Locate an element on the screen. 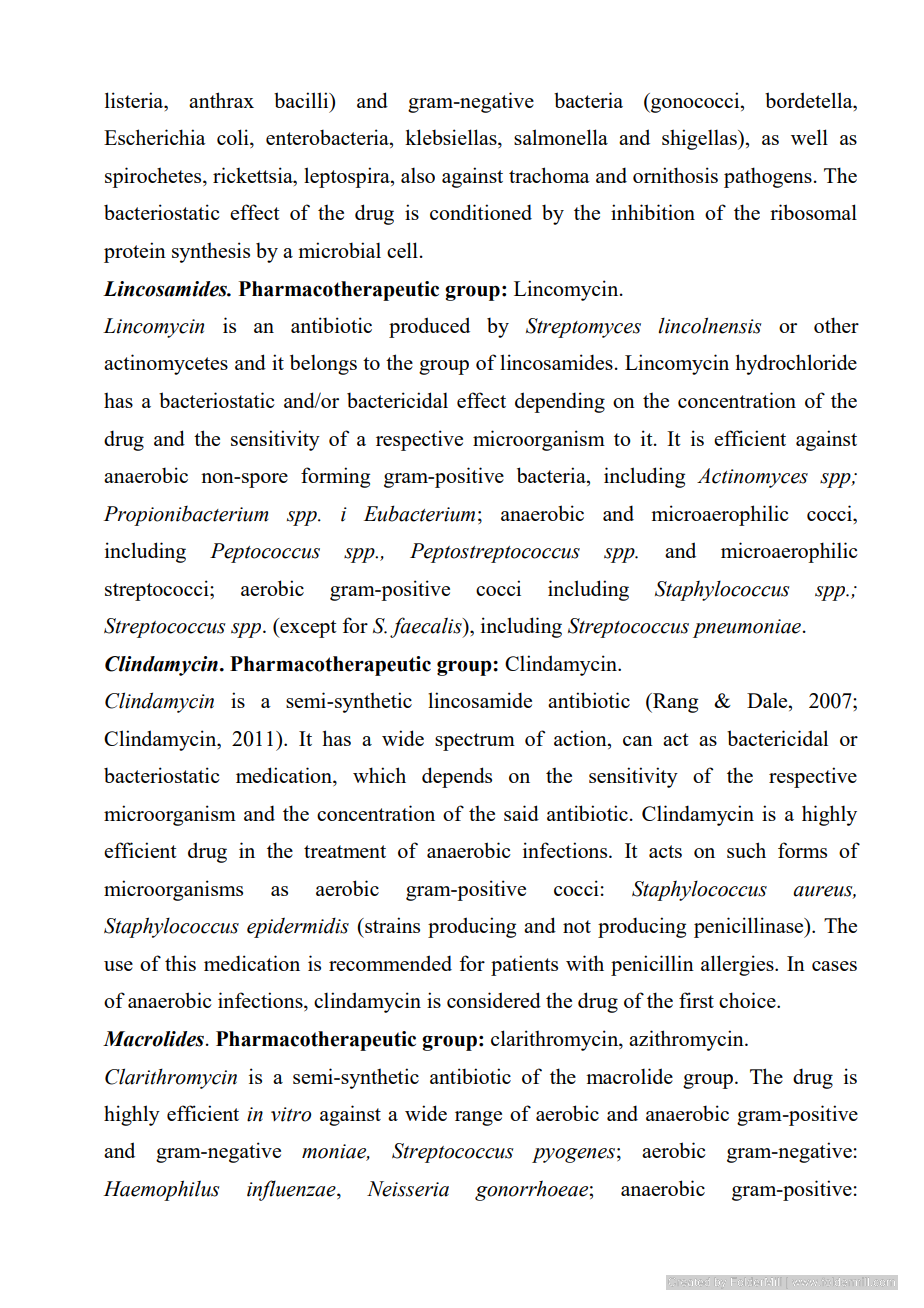 The height and width of the screenshot is (1308, 924). Haemophilus is located at coordinates (161, 1190).
